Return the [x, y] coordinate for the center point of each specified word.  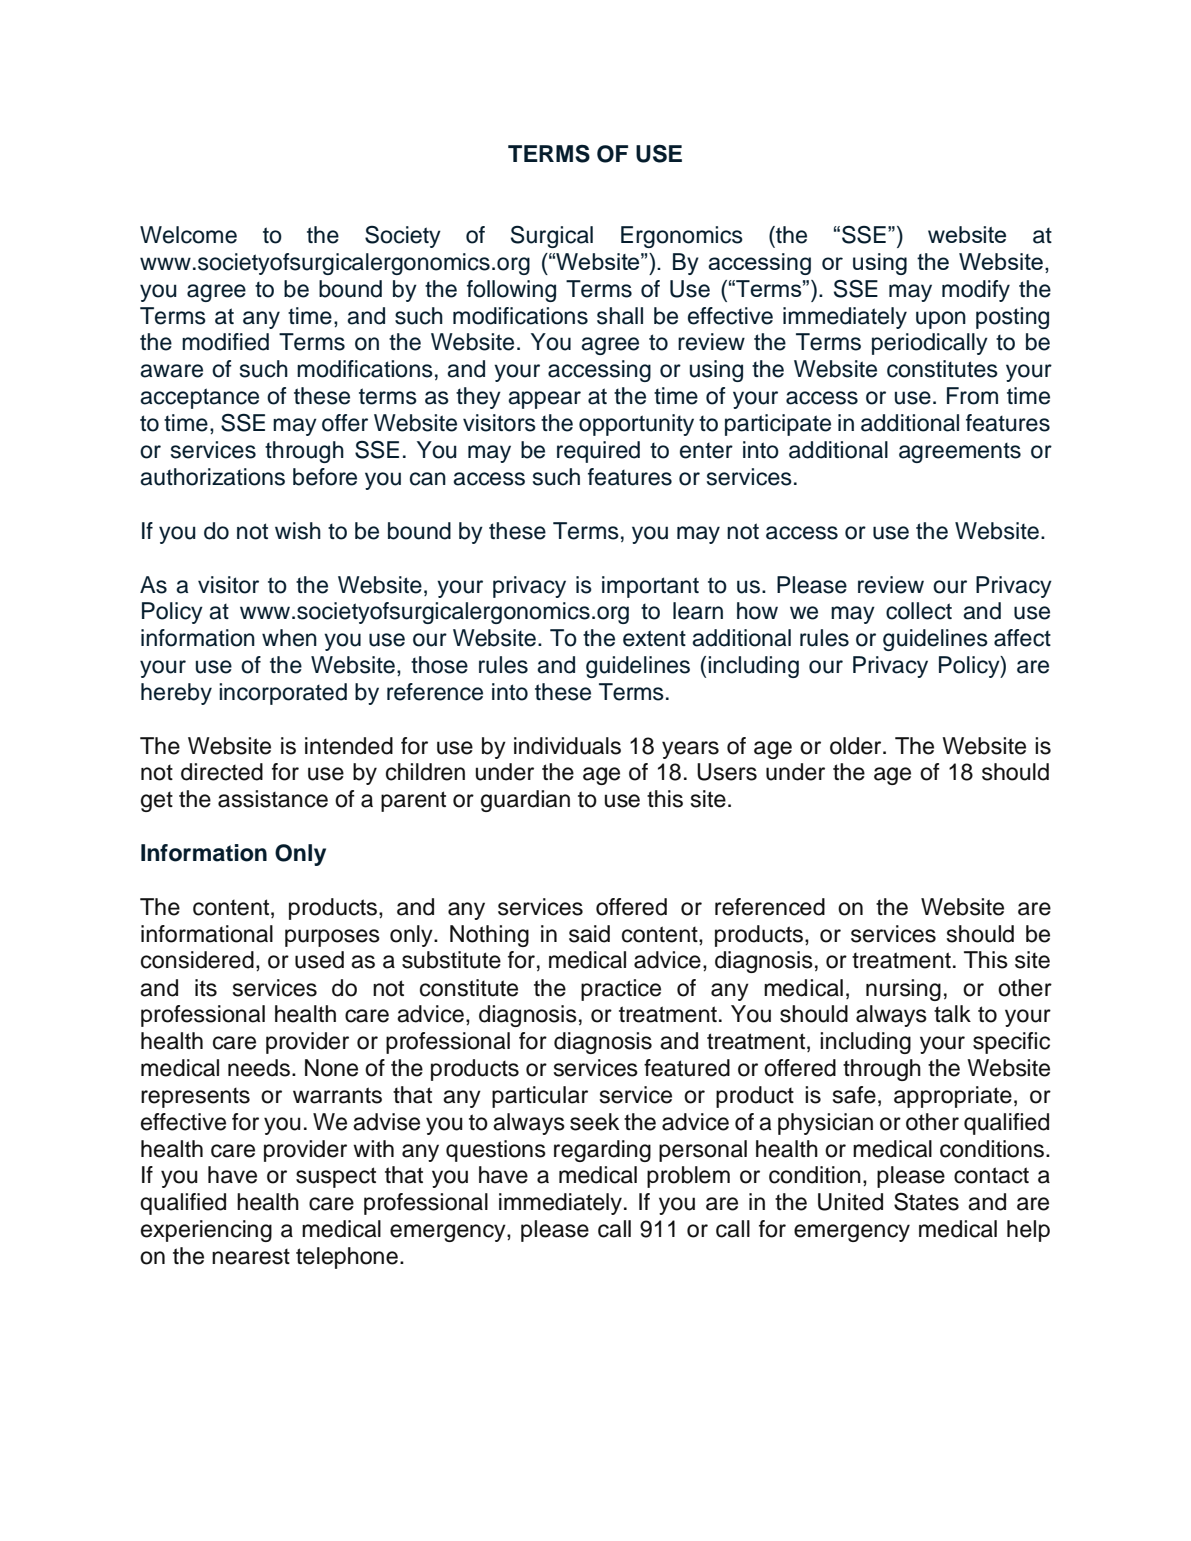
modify [976, 291]
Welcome [188, 235]
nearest [251, 1256]
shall [620, 316]
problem [688, 1177]
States [926, 1202]
